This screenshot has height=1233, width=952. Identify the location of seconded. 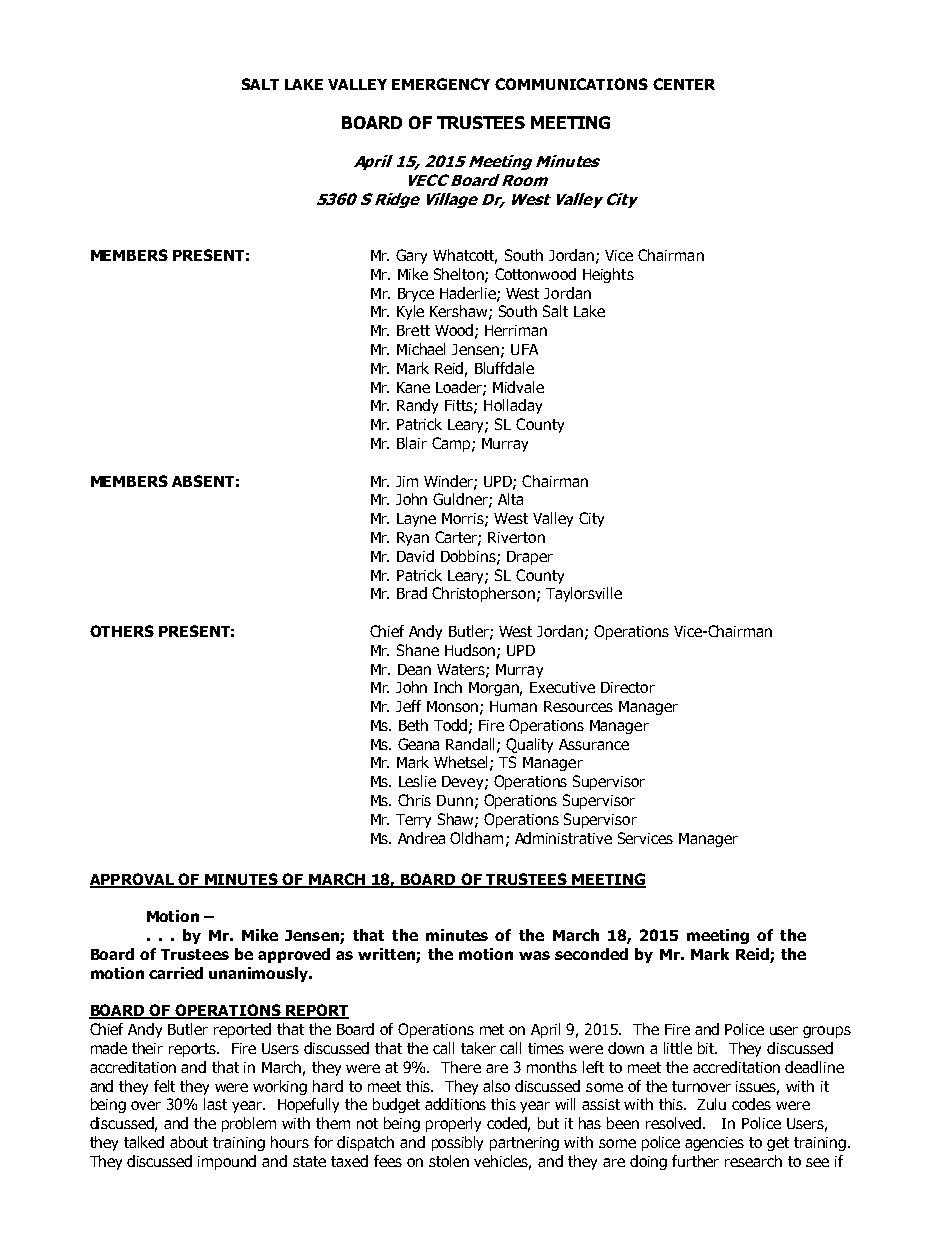
(591, 954).
